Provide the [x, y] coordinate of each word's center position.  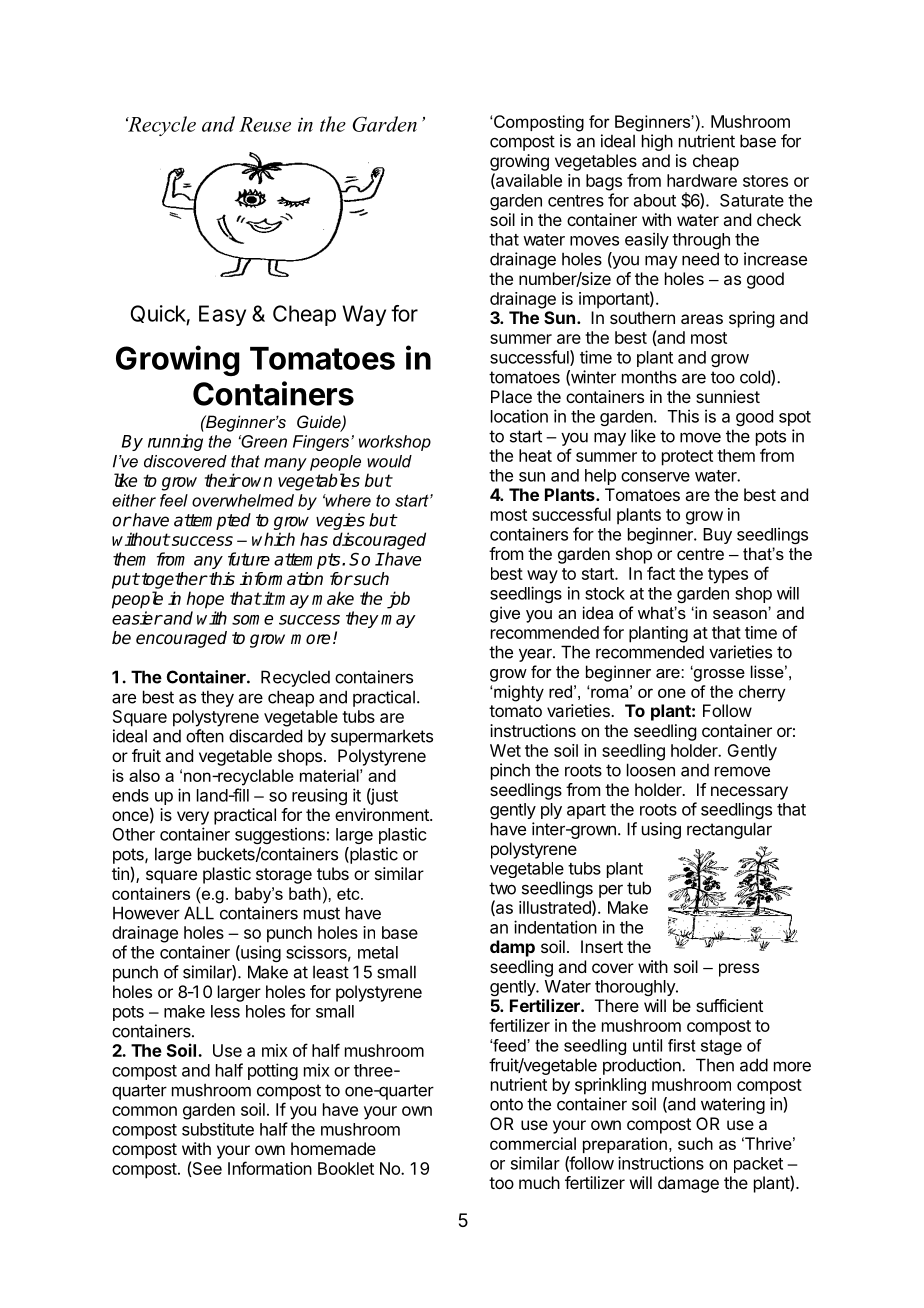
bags [604, 182]
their [222, 480]
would [389, 461]
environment [383, 814]
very [193, 818]
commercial [533, 1143]
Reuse [265, 124]
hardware [702, 180]
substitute [218, 1129]
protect [687, 458]
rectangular [729, 830]
